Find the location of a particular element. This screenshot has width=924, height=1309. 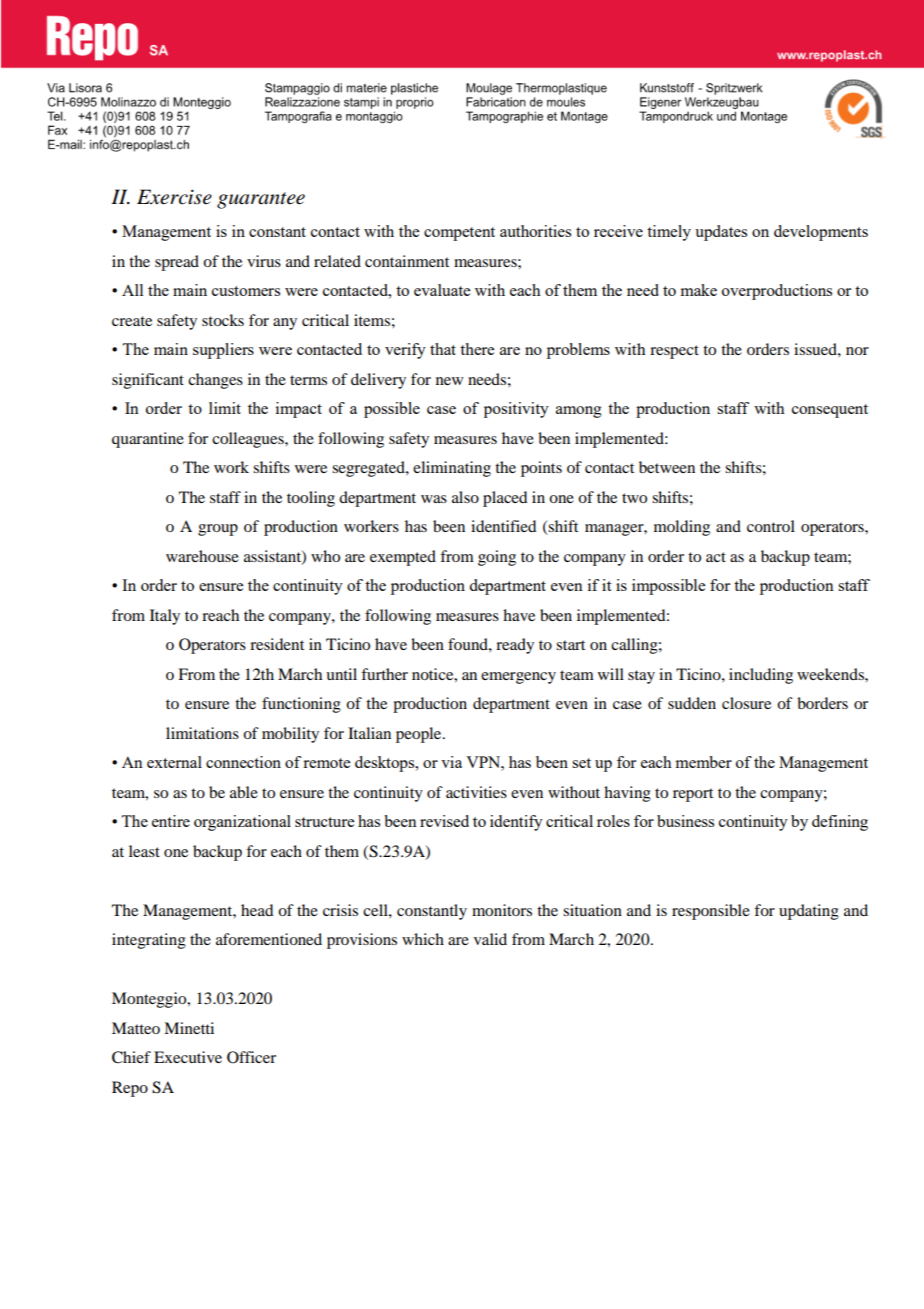

guarantee is located at coordinates (261, 200).
